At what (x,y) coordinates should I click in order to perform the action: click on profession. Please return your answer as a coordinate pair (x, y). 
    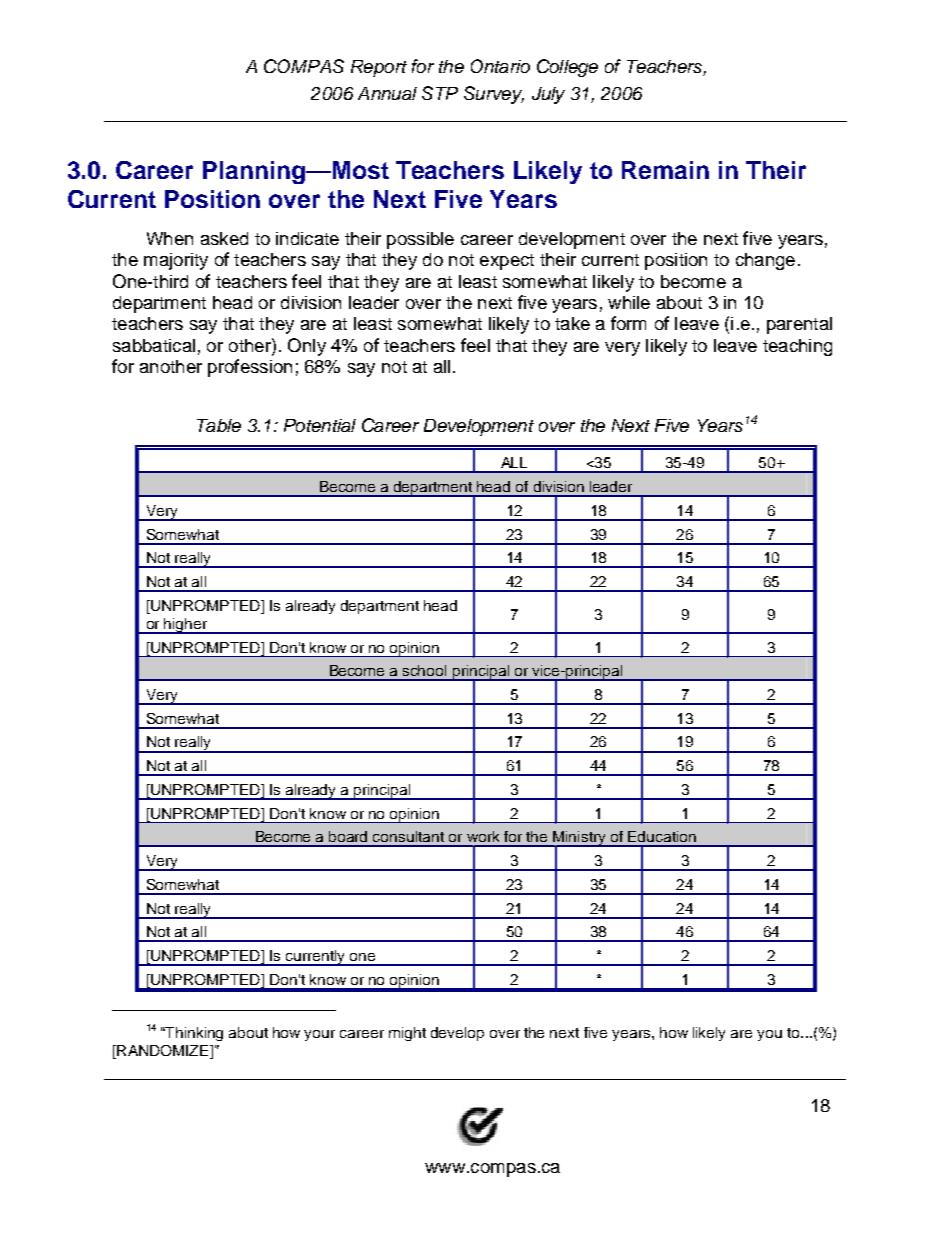
    Looking at the image, I should click on (250, 368).
